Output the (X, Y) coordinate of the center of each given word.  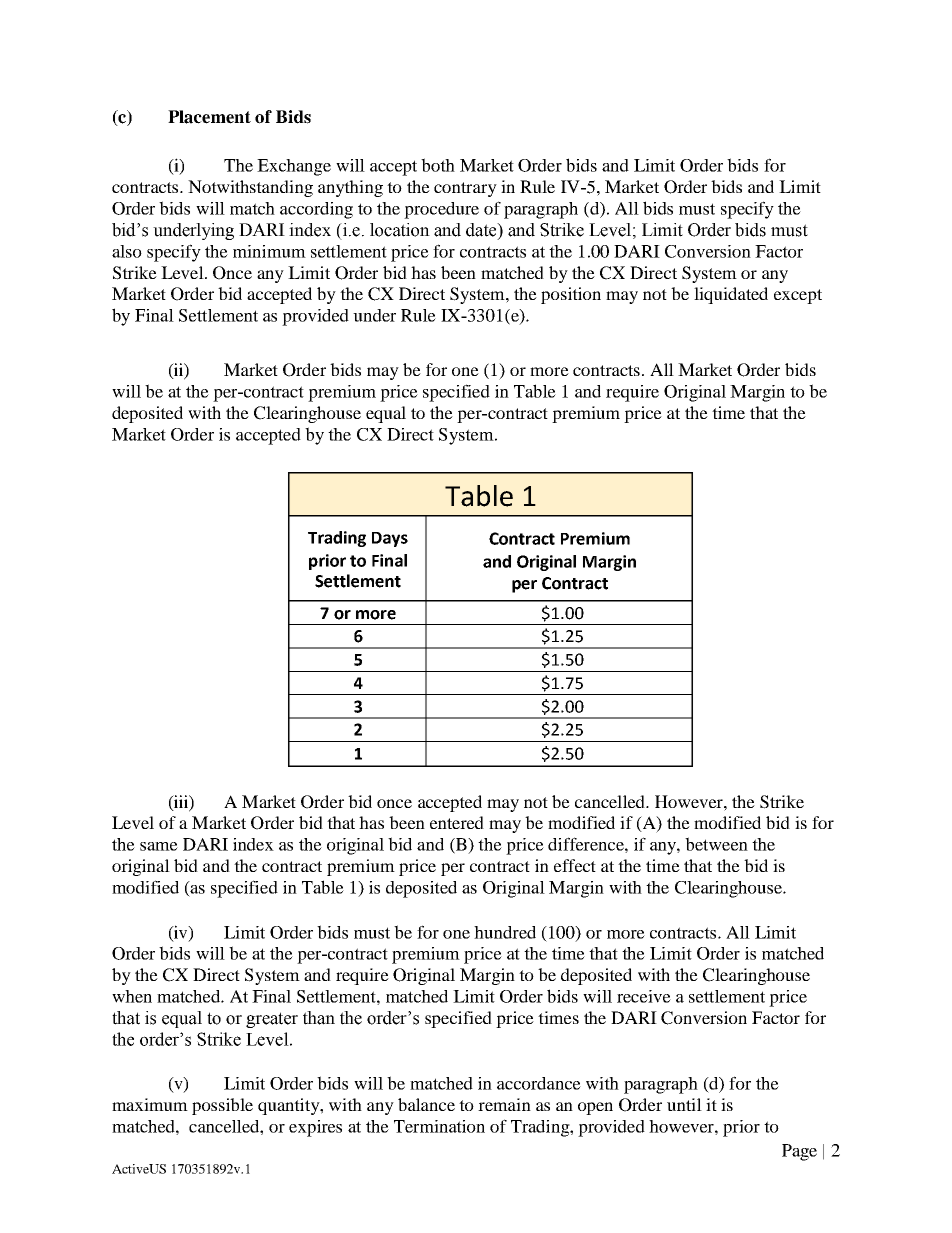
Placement (209, 117)
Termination (439, 1126)
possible (222, 1106)
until (684, 1104)
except (798, 296)
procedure (441, 210)
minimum (269, 251)
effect (575, 865)
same (159, 846)
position (571, 295)
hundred (505, 932)
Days (390, 539)
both (438, 165)
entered (457, 822)
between (716, 844)
